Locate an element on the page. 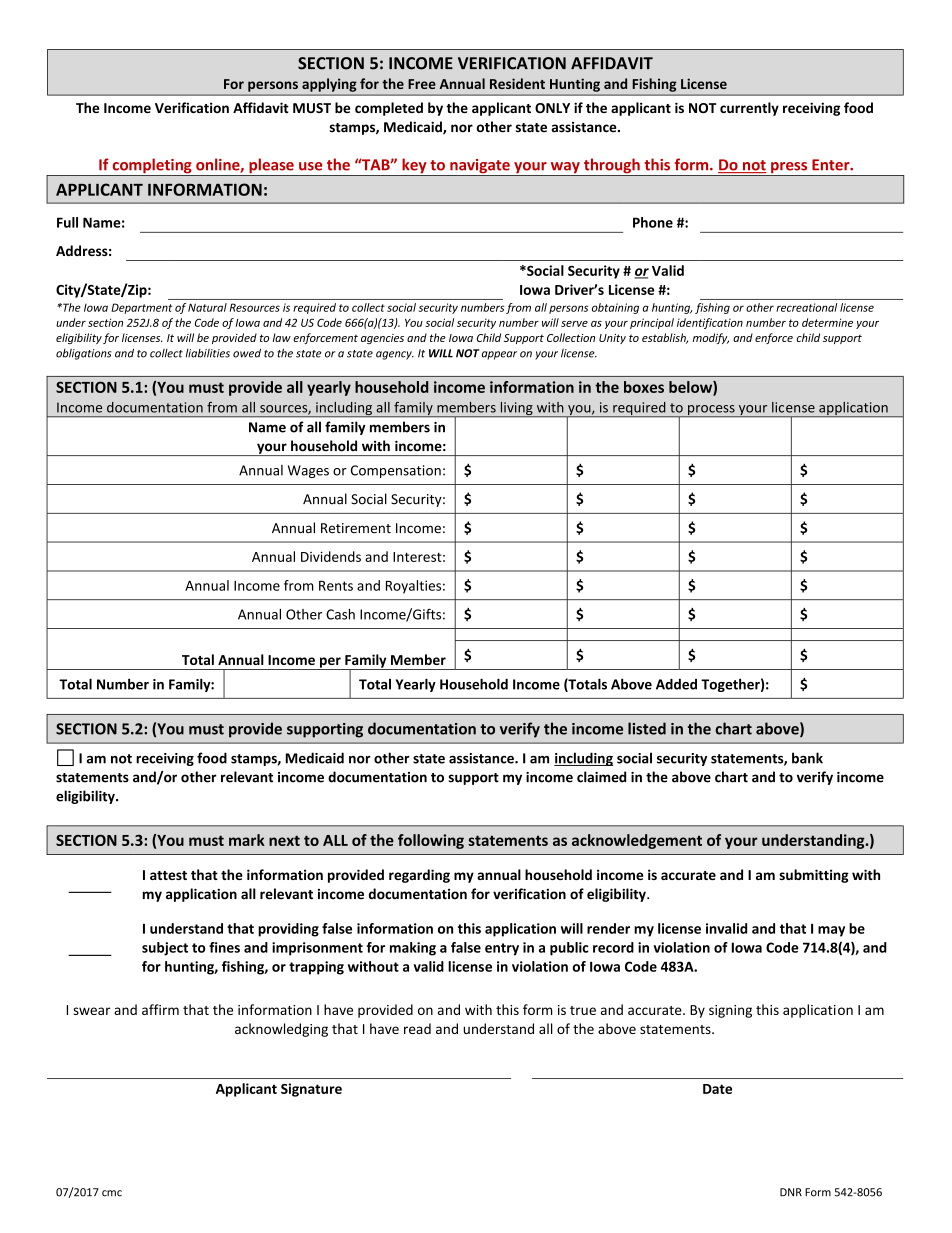 The width and height of the page is (952, 1233). cmc is located at coordinates (112, 1193).
